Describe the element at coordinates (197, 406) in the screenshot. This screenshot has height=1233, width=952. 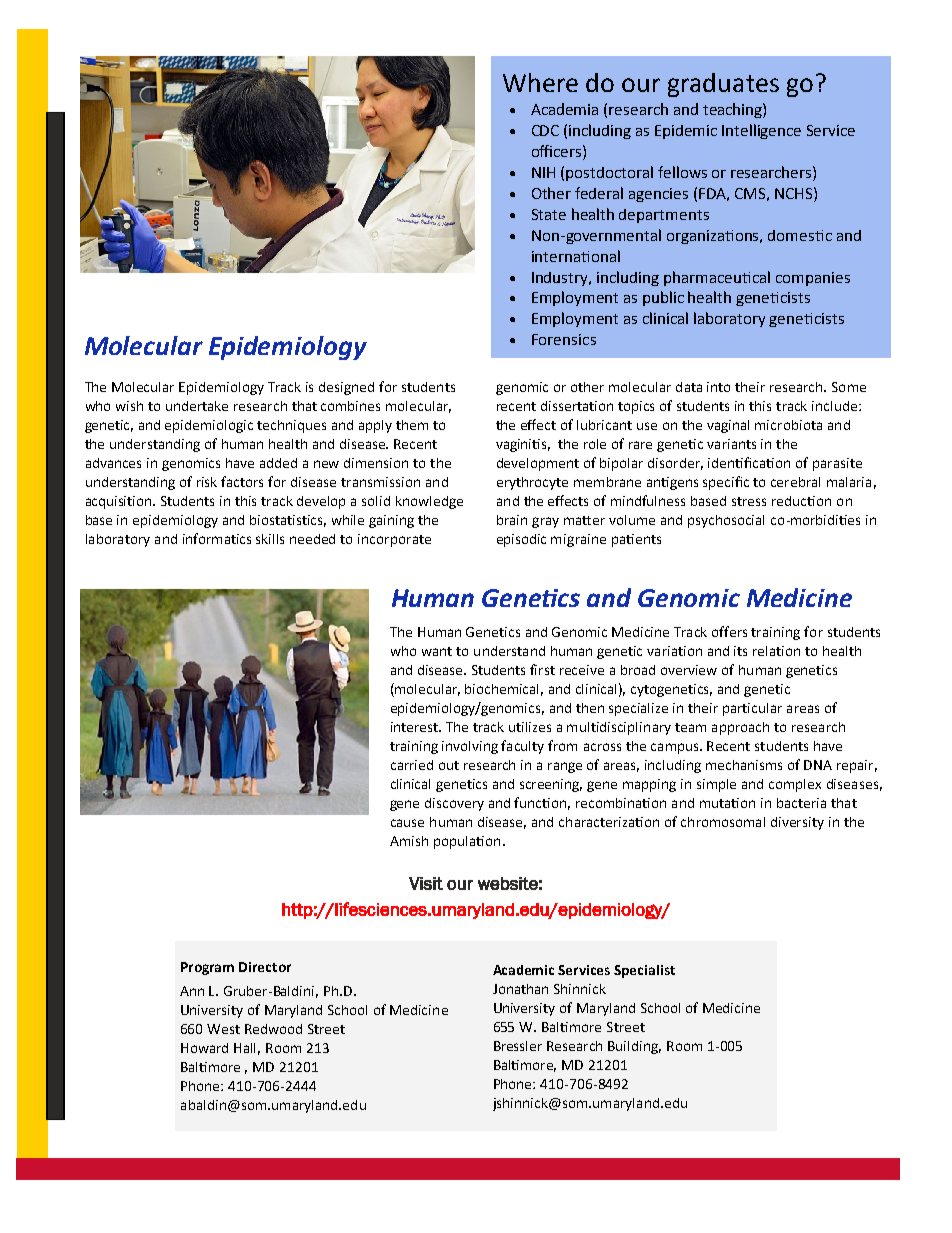
I see `undertake` at that location.
